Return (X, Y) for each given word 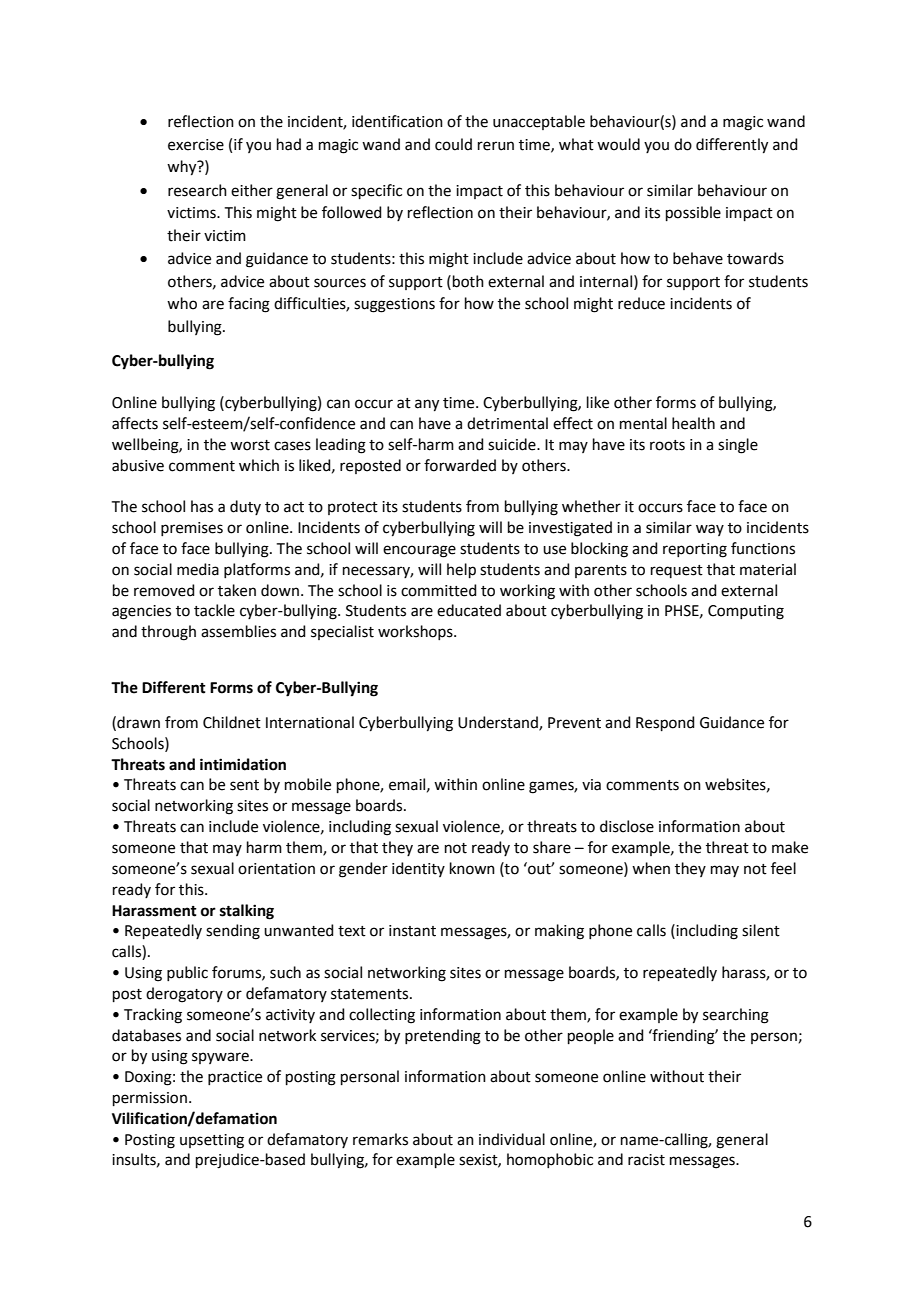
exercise (196, 145)
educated (469, 610)
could (453, 144)
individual (512, 1139)
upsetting (212, 1141)
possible (693, 213)
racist (646, 1160)
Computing (746, 612)
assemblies (238, 631)
